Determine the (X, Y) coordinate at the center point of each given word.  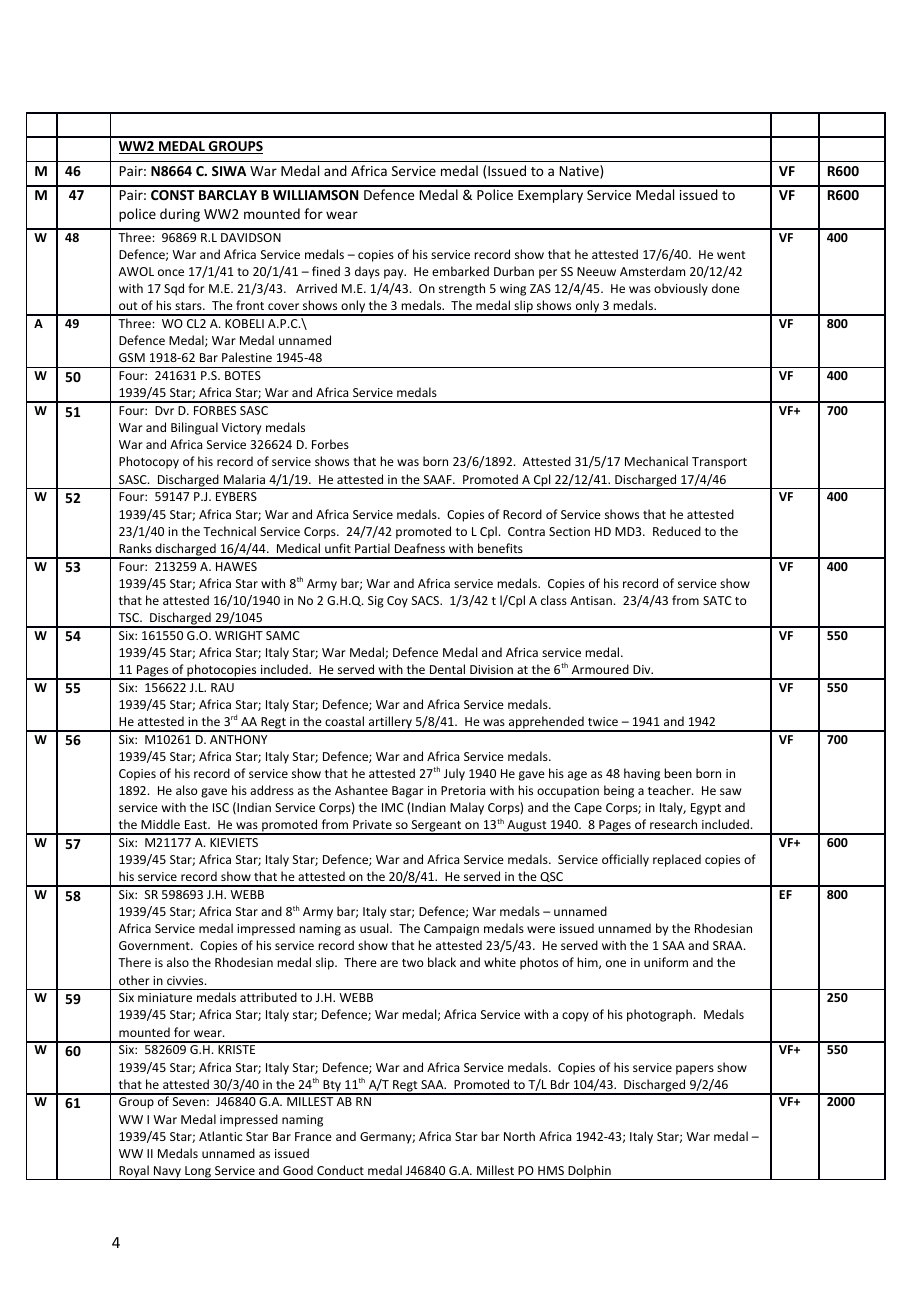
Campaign (451, 930)
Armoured (600, 669)
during (180, 215)
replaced (677, 860)
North (519, 1136)
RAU (222, 687)
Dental (447, 669)
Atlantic (220, 1136)
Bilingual (194, 428)
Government (155, 945)
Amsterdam (652, 271)
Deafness (420, 548)
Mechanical (656, 461)
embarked (460, 271)
